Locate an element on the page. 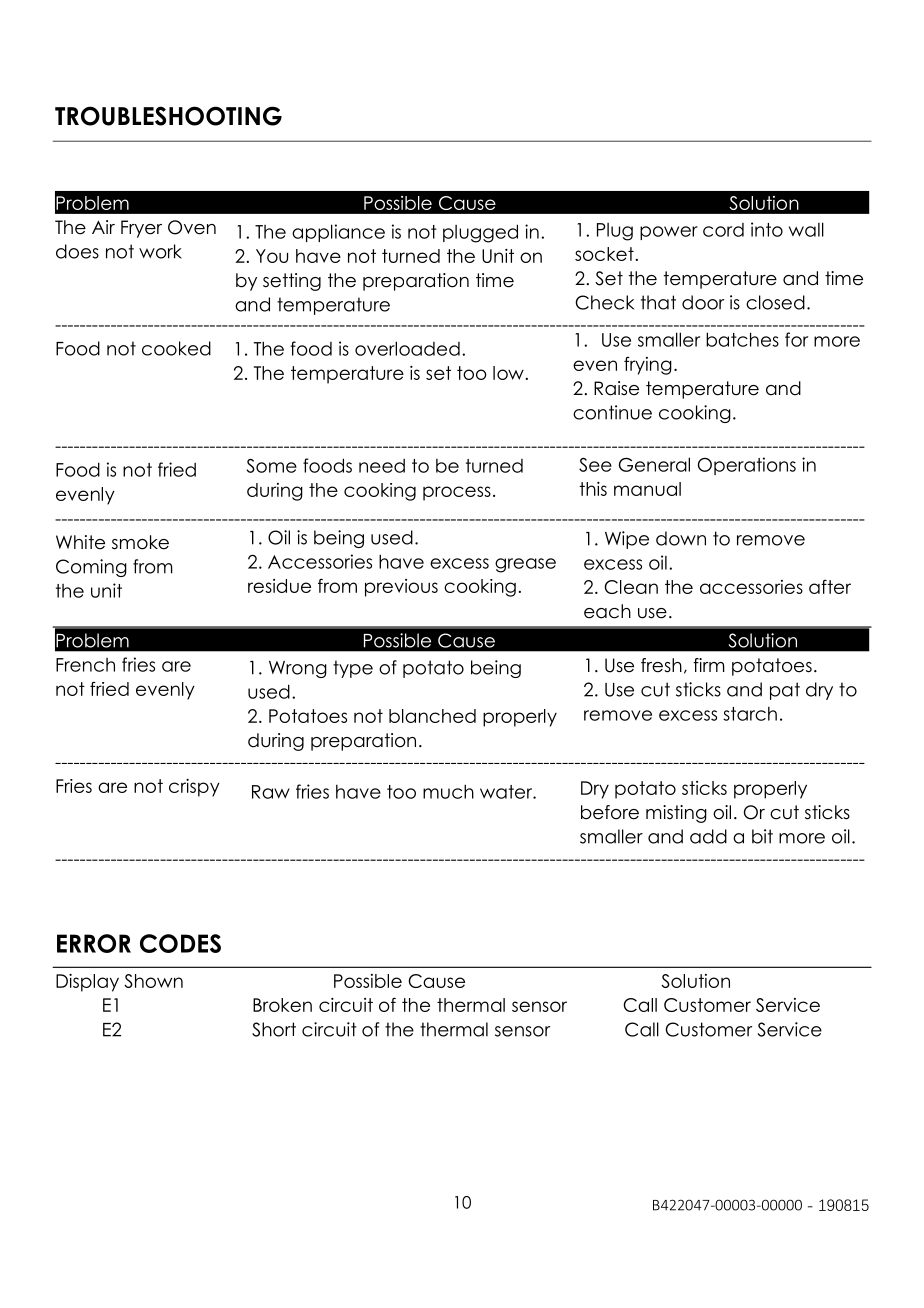 This document has height=1308, width=924. Broken is located at coordinates (282, 1005).
